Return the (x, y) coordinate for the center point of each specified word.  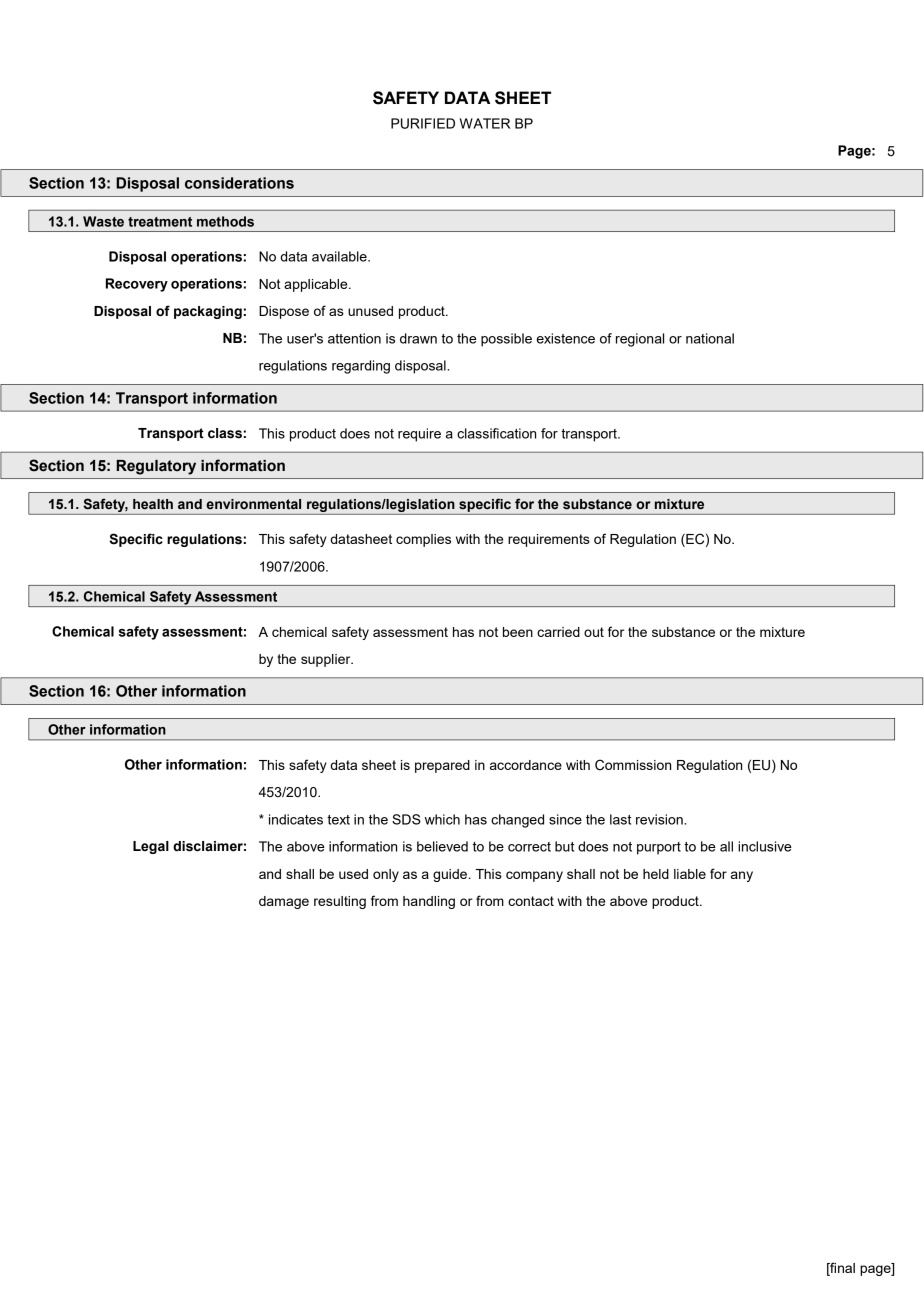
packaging (208, 312)
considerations (239, 183)
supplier (327, 660)
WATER (485, 123)
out (594, 632)
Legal (151, 847)
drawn (418, 338)
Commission (633, 765)
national (710, 338)
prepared (442, 766)
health (153, 504)
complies (423, 540)
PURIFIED (423, 123)
